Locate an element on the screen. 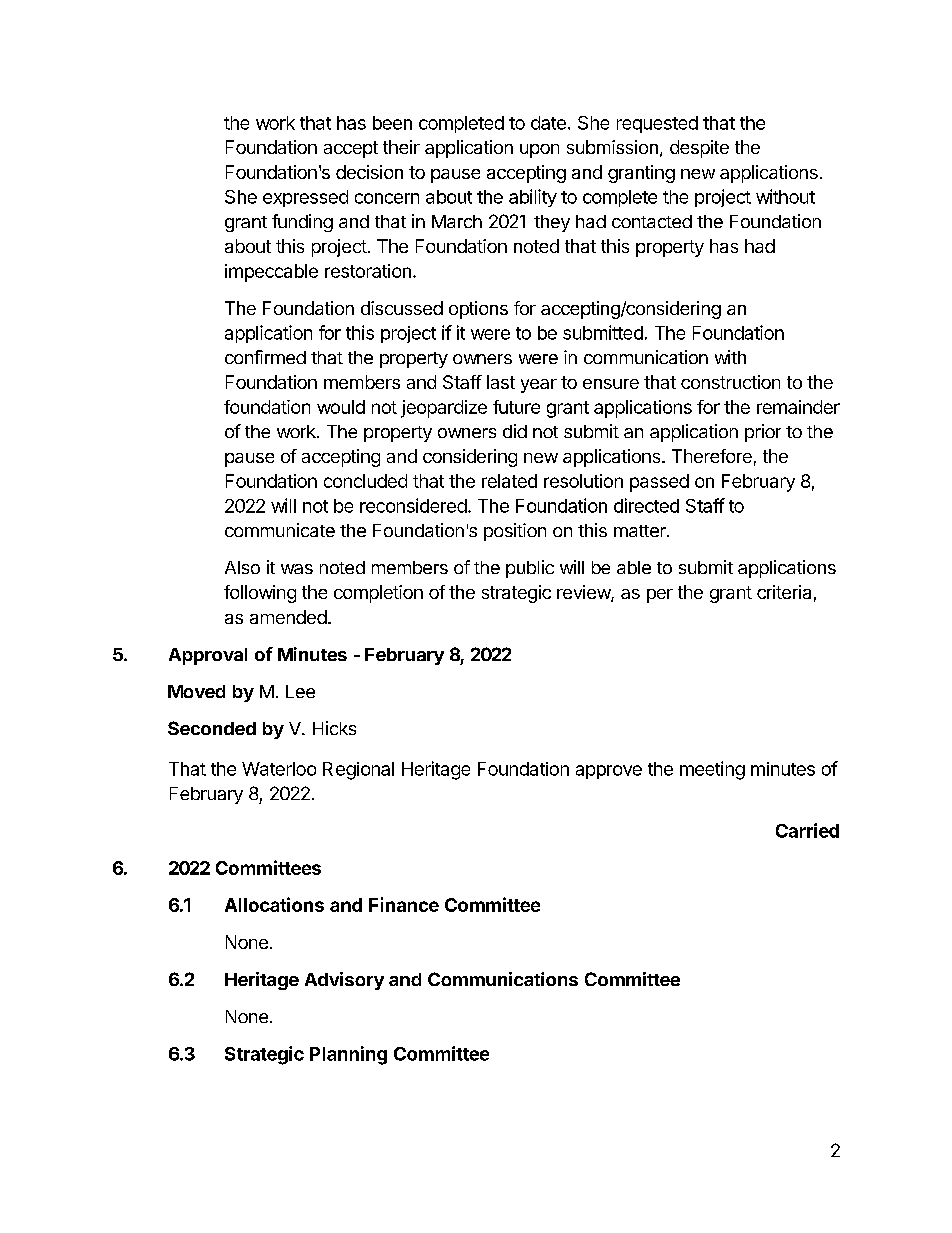  upon is located at coordinates (539, 151).
